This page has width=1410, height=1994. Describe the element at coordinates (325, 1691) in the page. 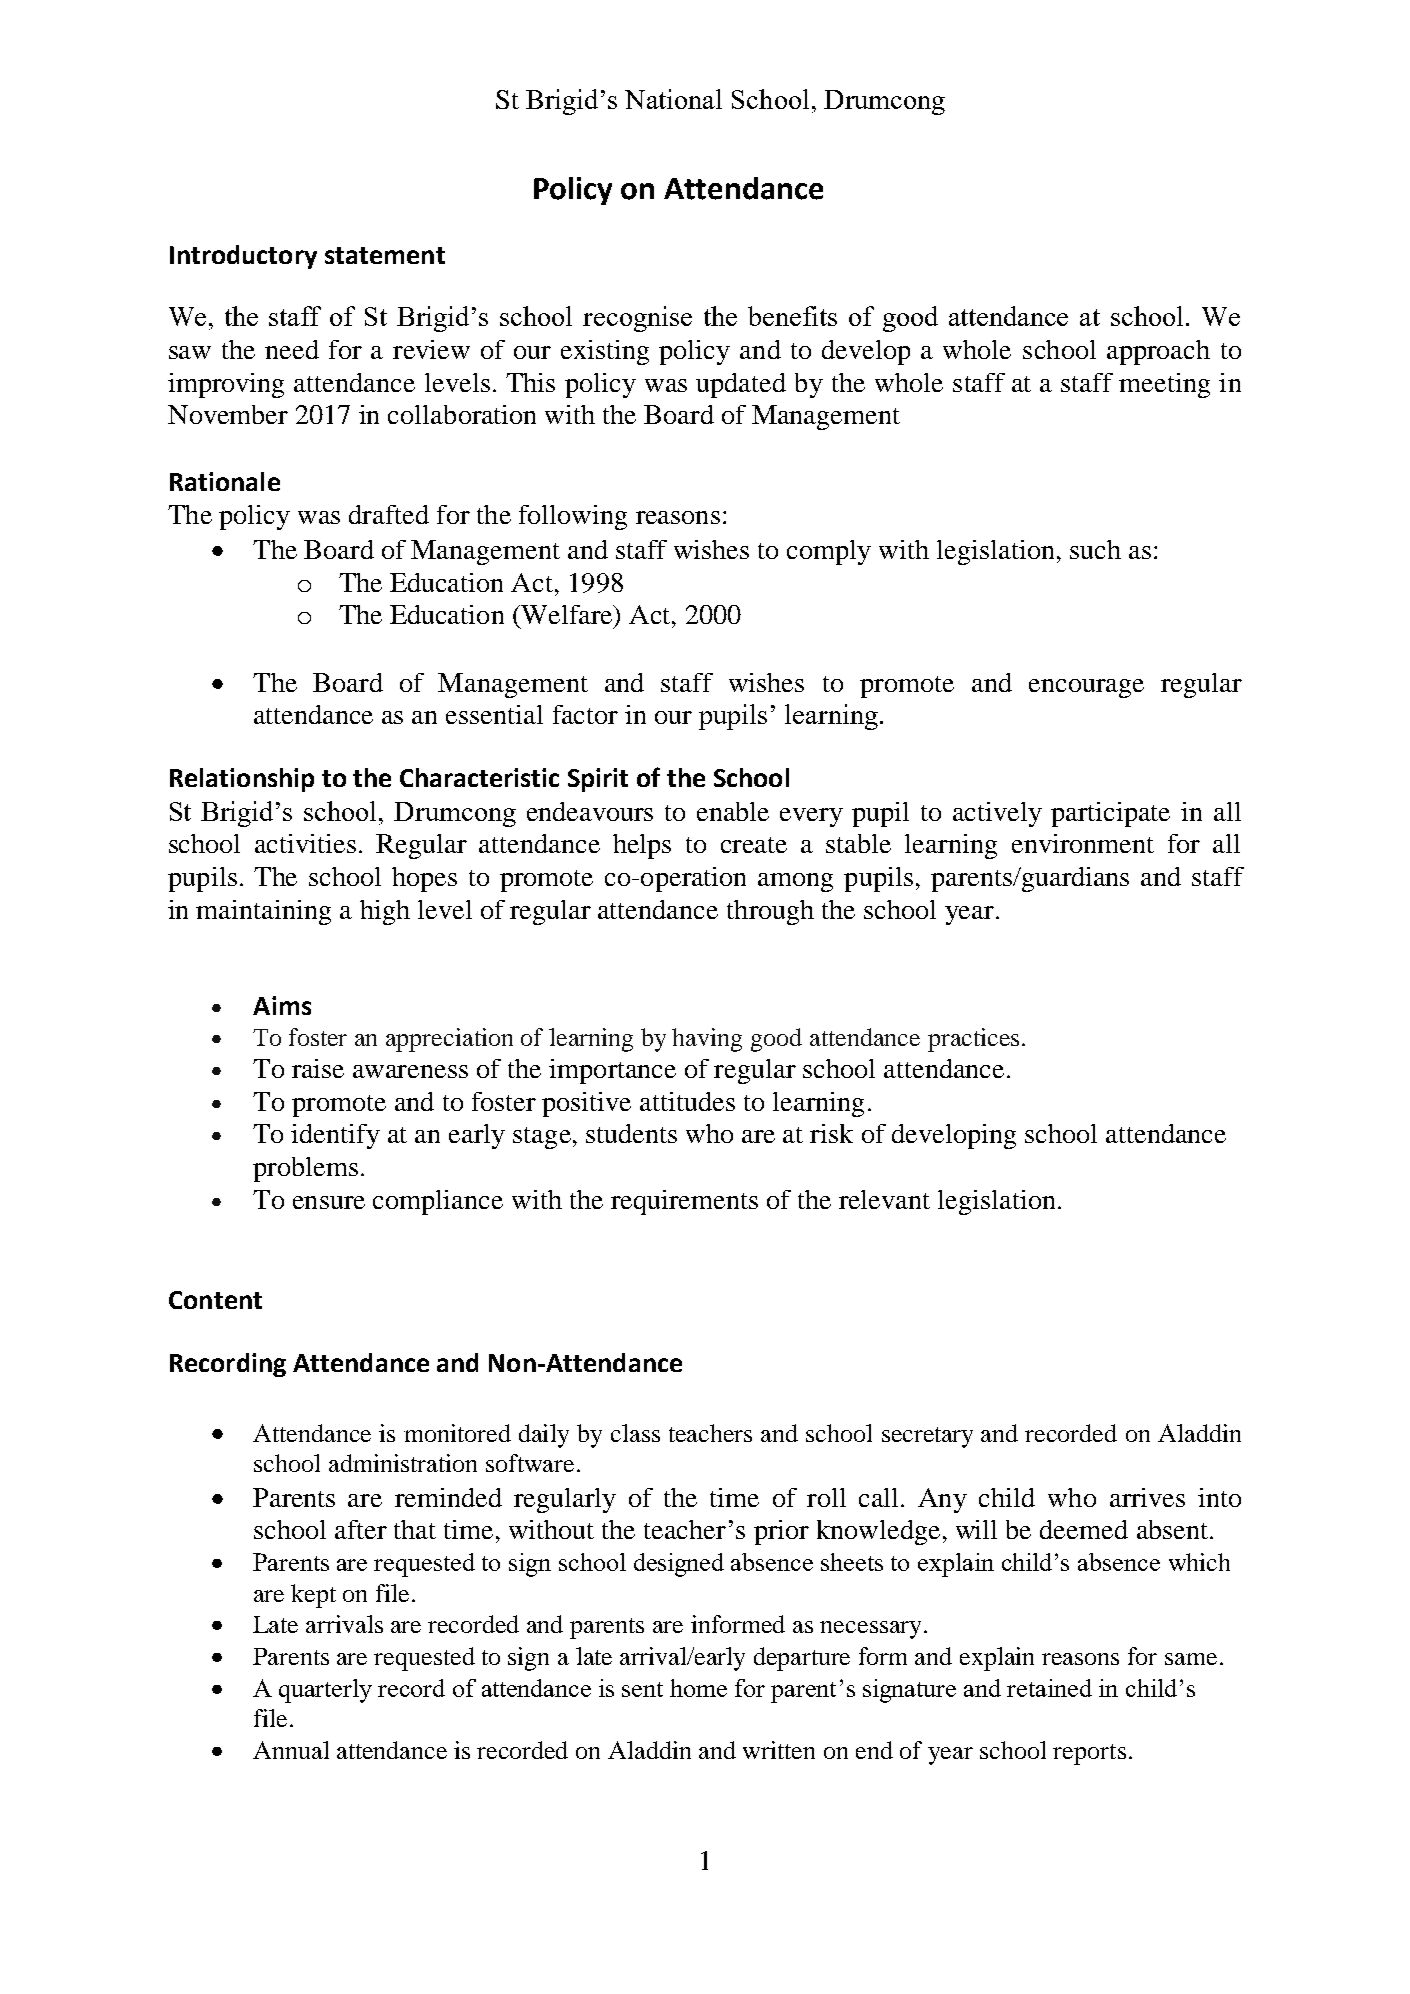

I see `quarterly` at that location.
